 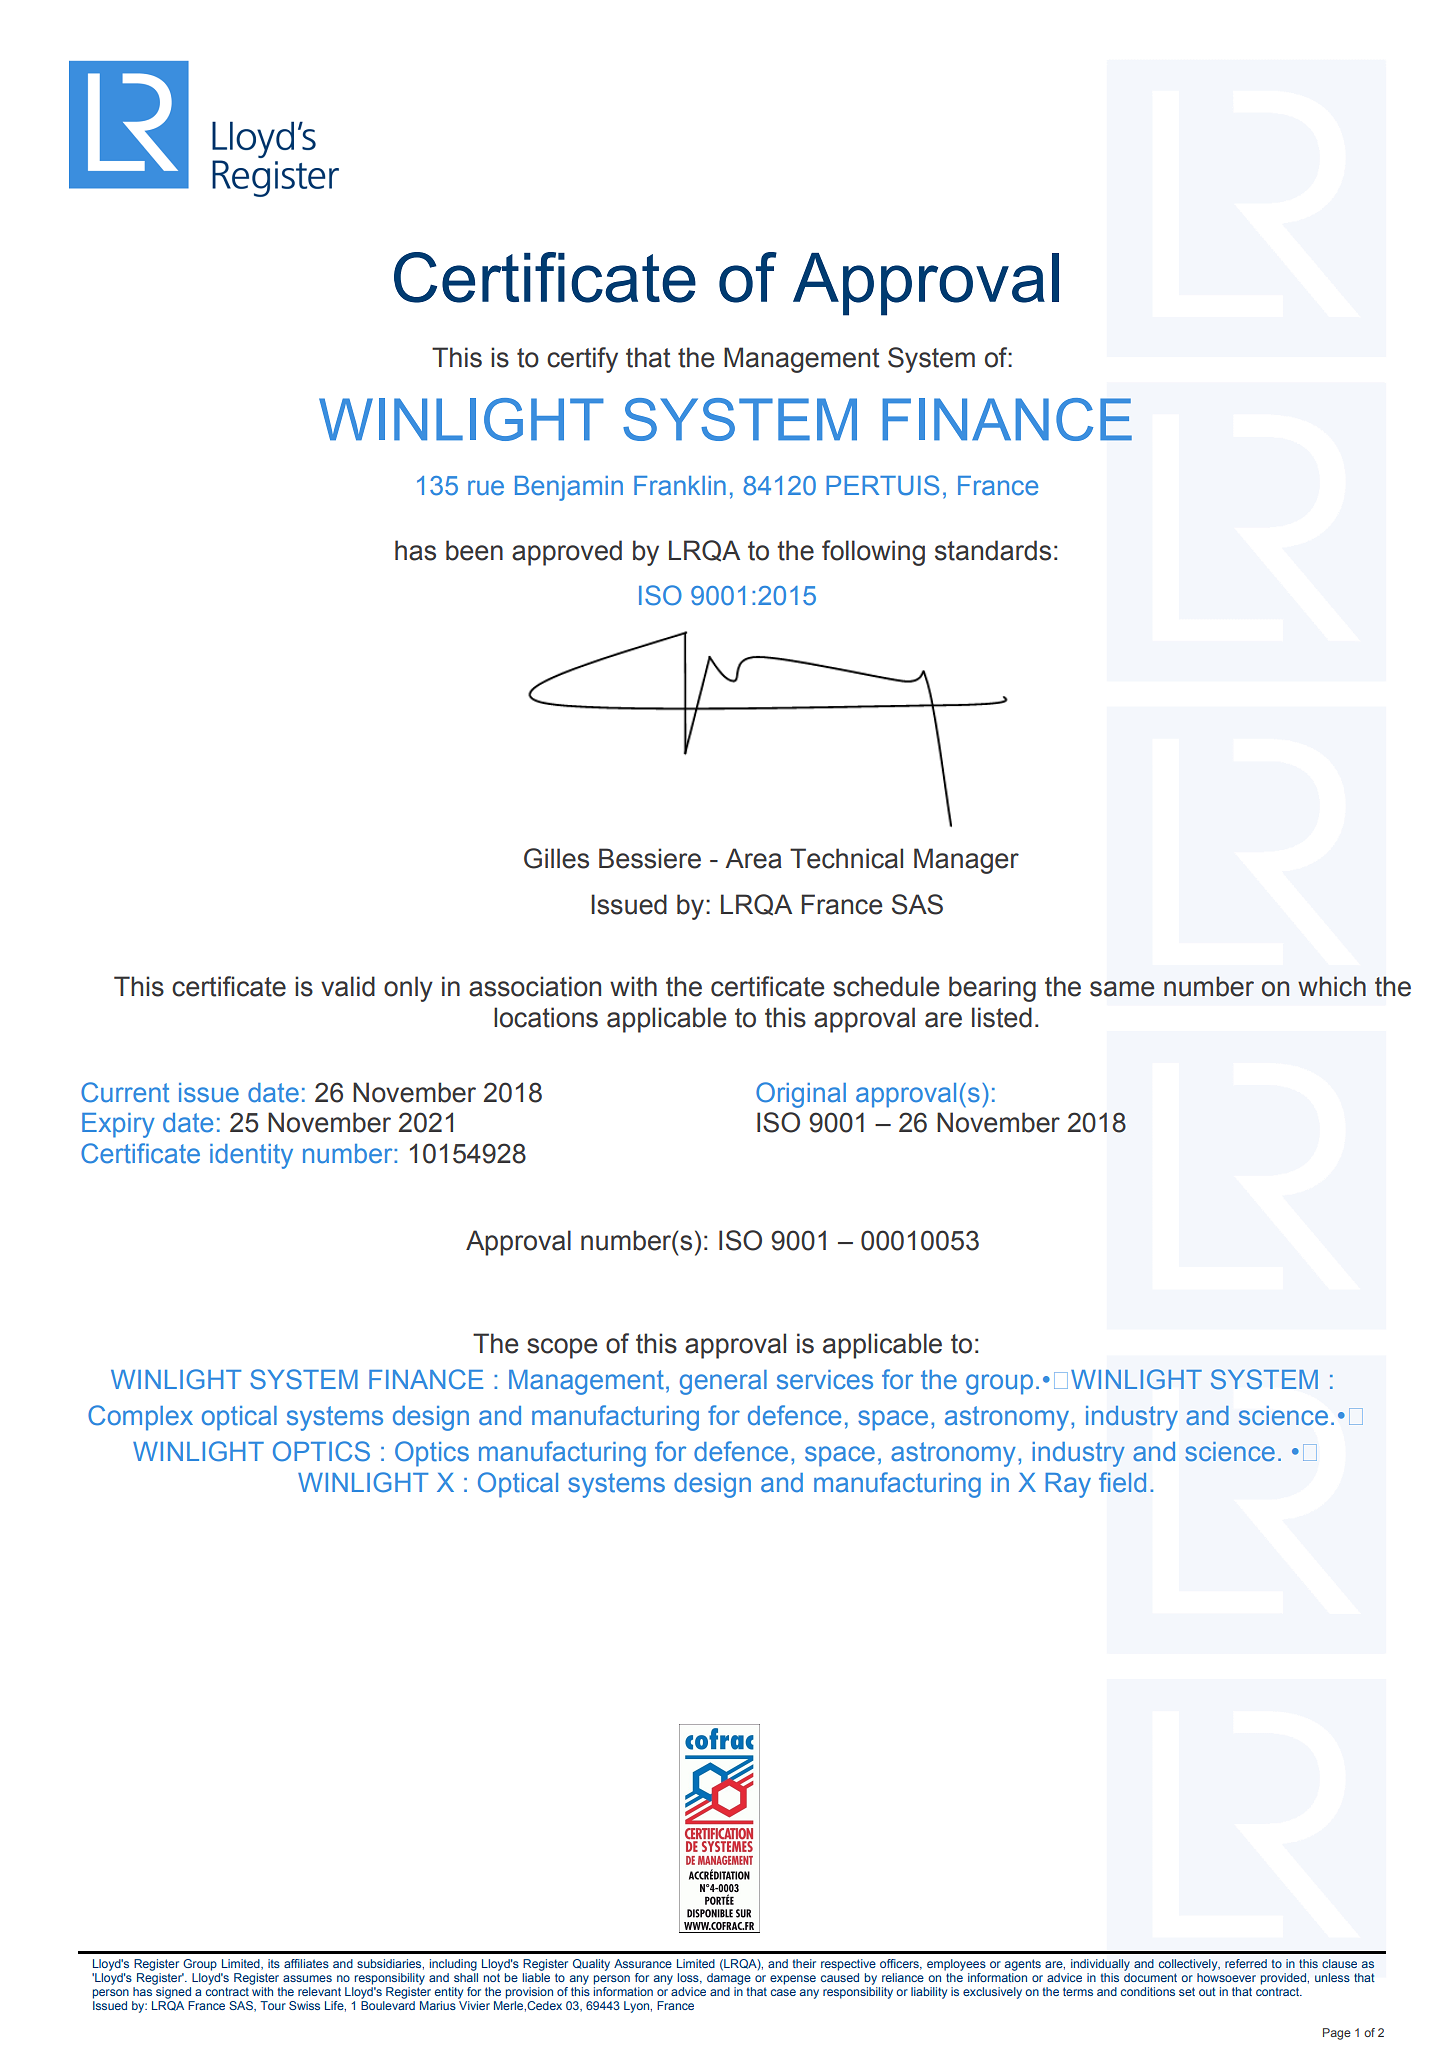 What do you see at coordinates (348, 986) in the screenshot?
I see `valid` at bounding box center [348, 986].
